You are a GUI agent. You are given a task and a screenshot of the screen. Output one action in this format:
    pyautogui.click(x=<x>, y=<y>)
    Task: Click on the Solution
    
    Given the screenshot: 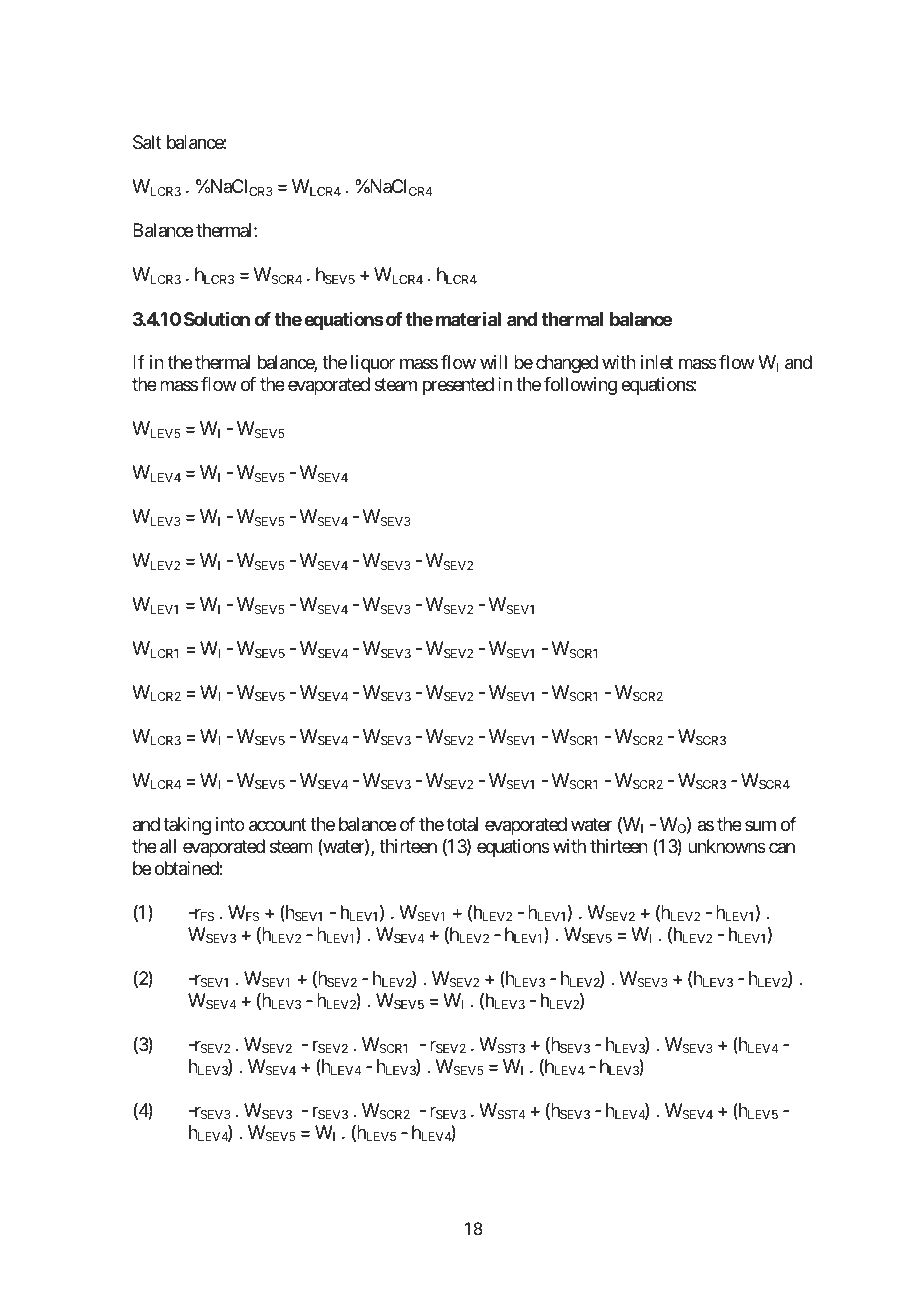 What is the action you would take?
    pyautogui.click(x=217, y=319)
